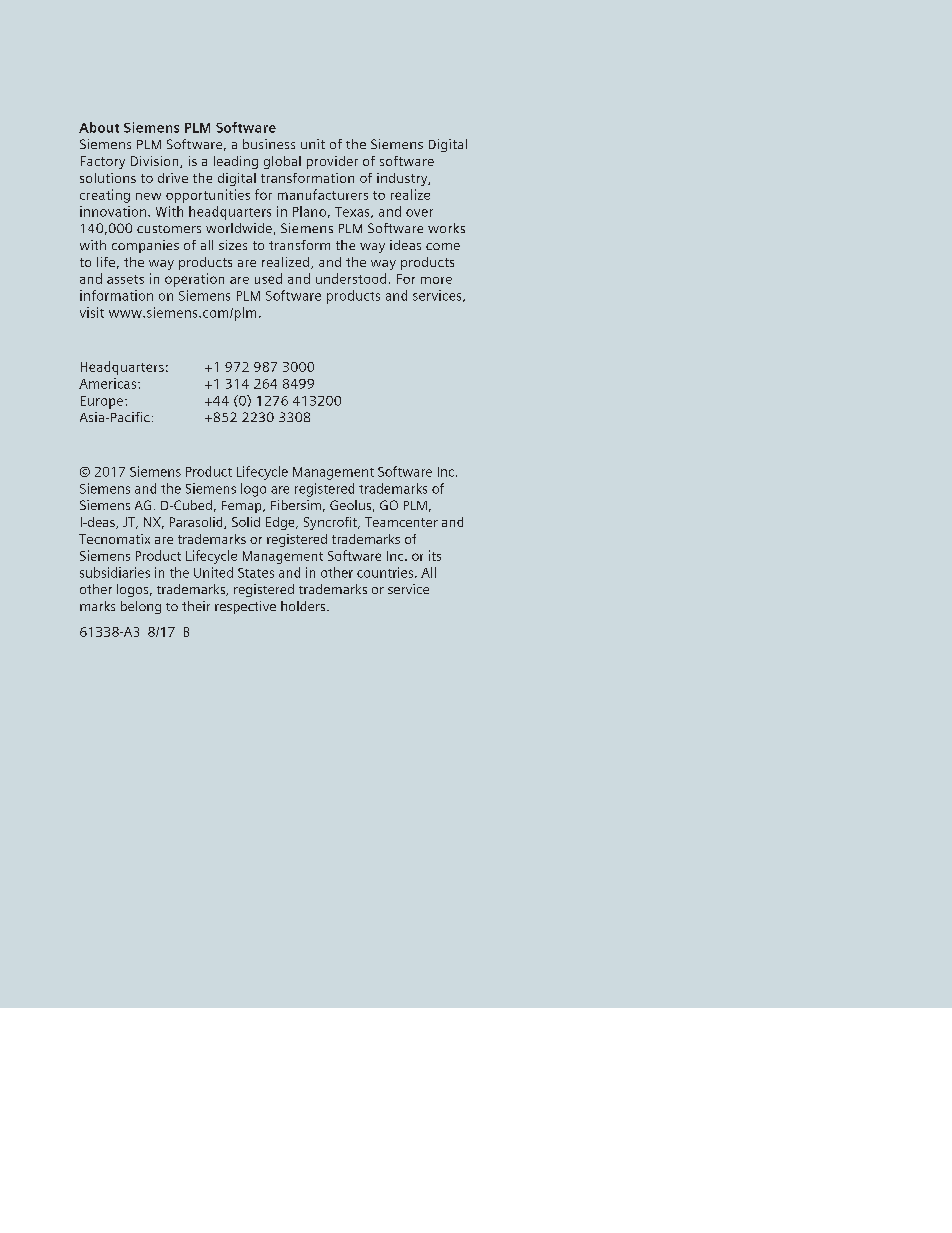  What do you see at coordinates (141, 607) in the screenshot?
I see `belong` at bounding box center [141, 607].
